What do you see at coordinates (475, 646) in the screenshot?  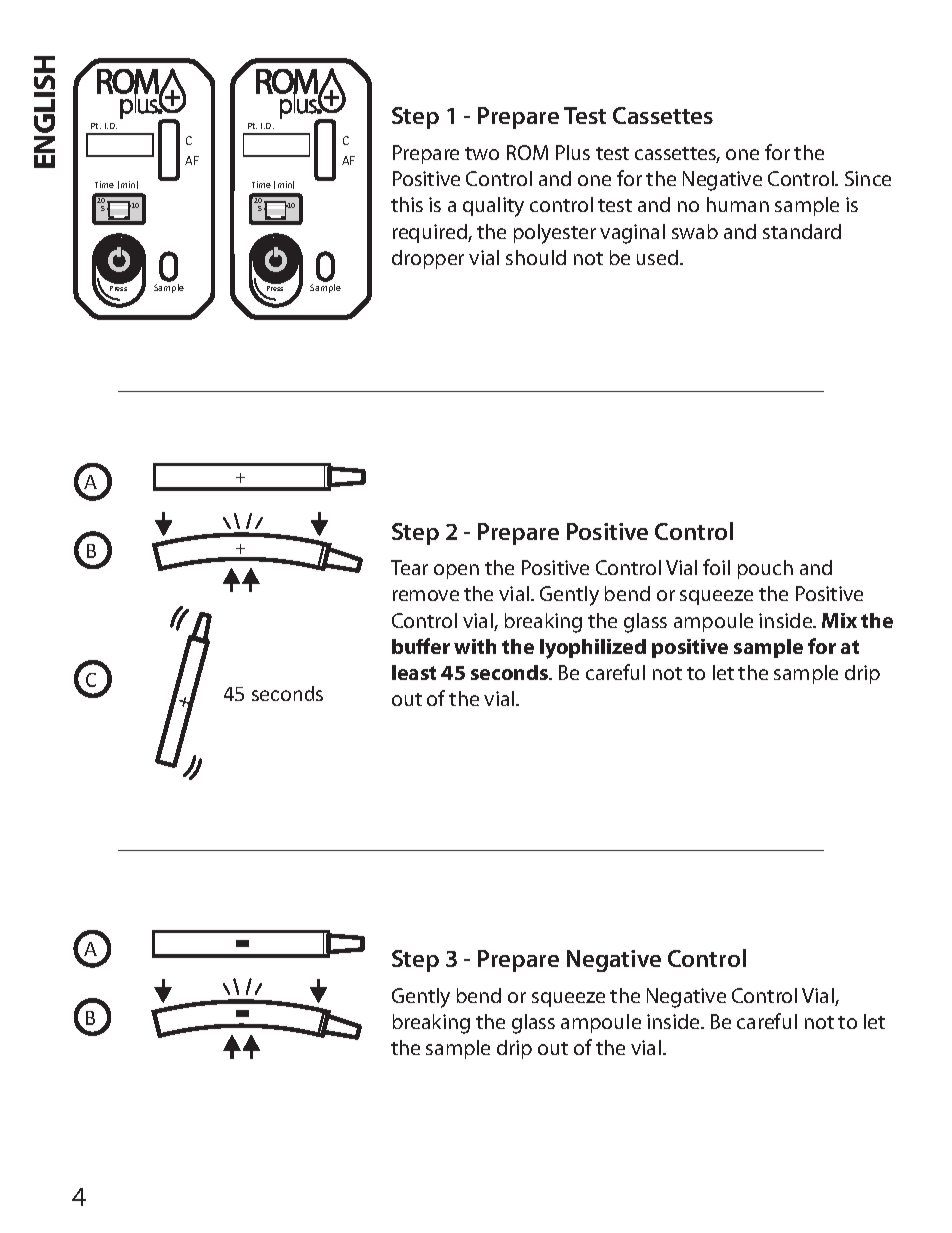 I see `with` at bounding box center [475, 646].
